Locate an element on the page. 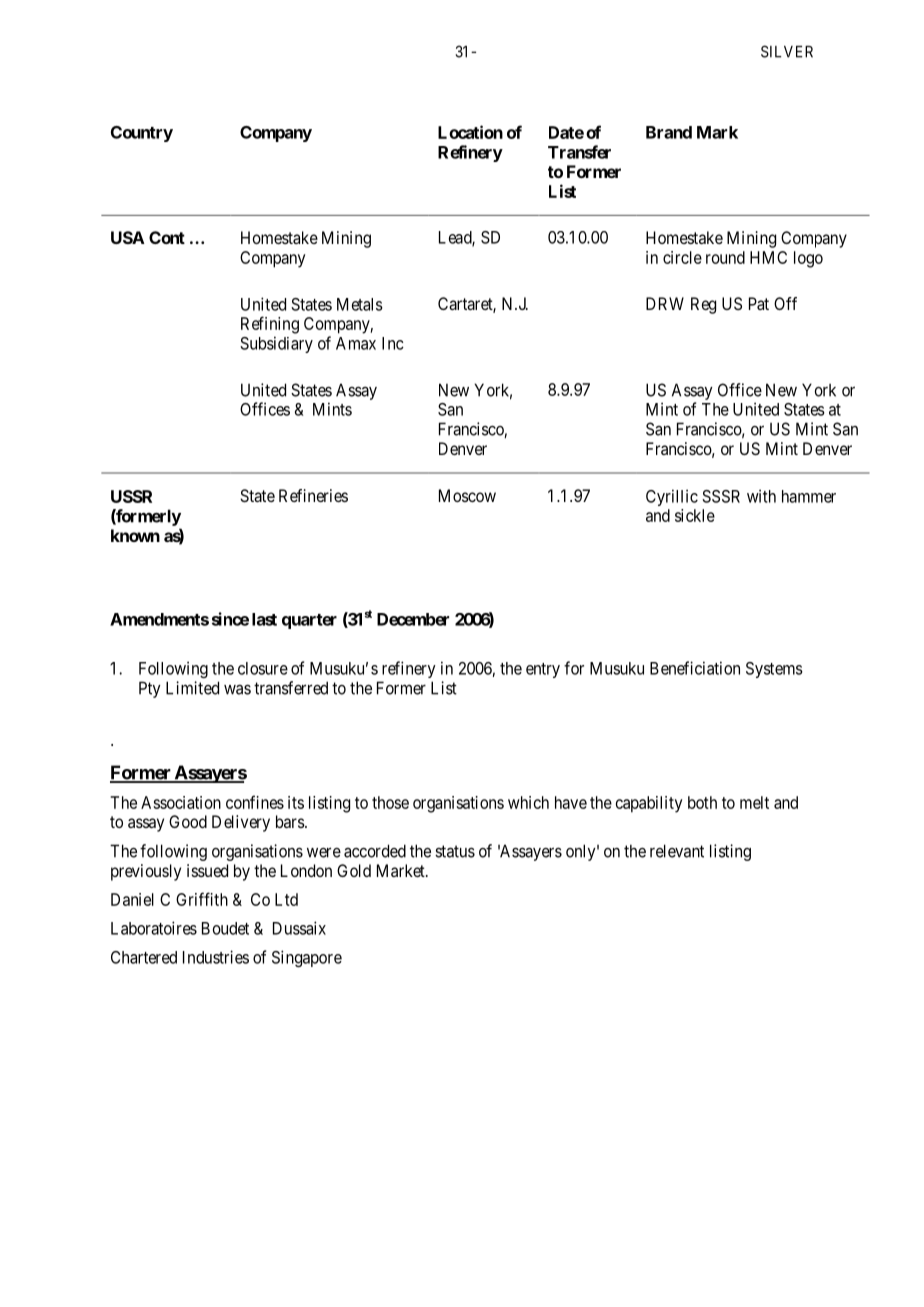  Industries is located at coordinates (216, 957).
